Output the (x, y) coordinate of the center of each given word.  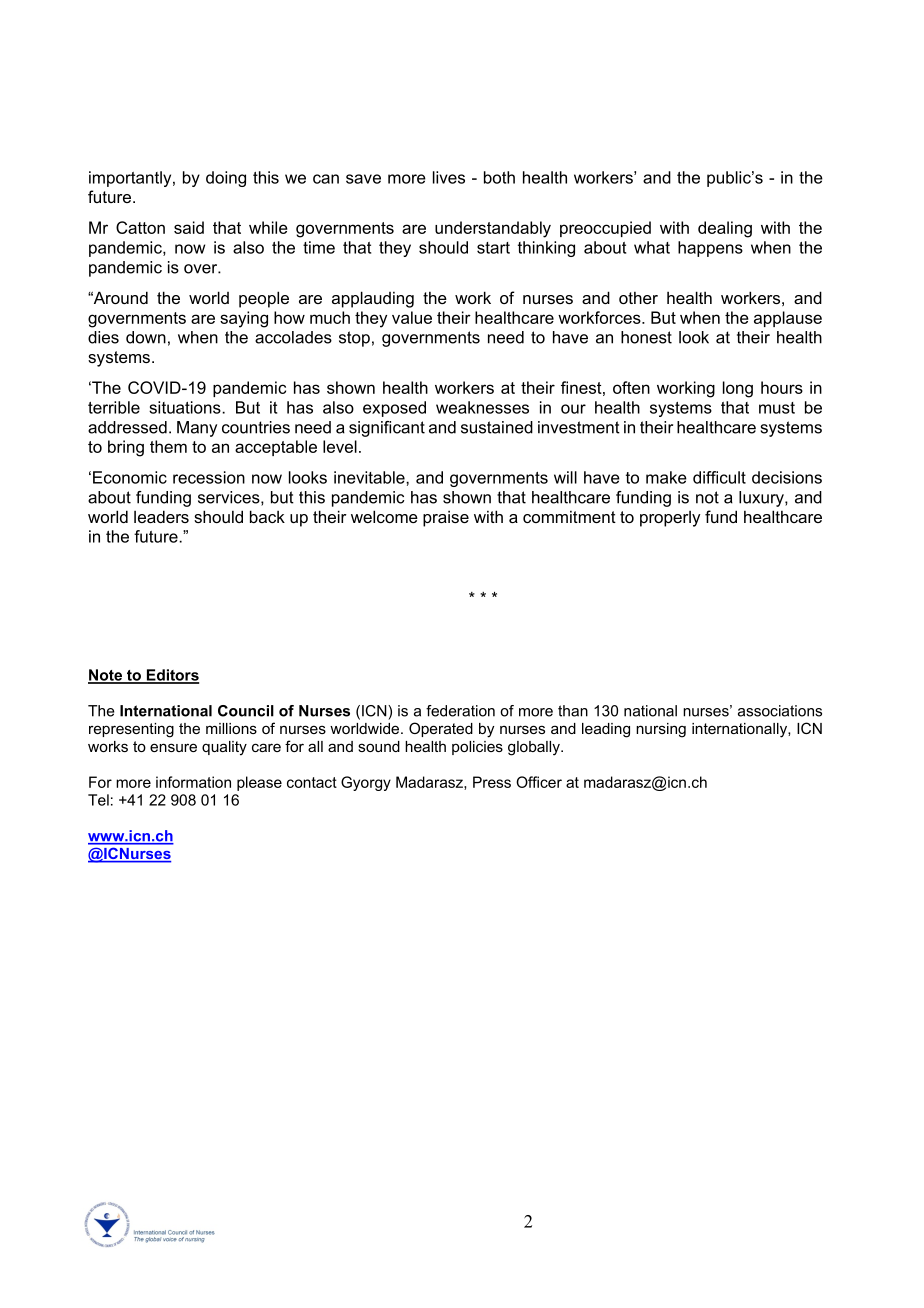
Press (492, 782)
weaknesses (482, 407)
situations (186, 407)
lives (449, 177)
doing (226, 179)
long (738, 389)
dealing (725, 229)
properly (670, 519)
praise (446, 518)
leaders (161, 516)
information (193, 782)
